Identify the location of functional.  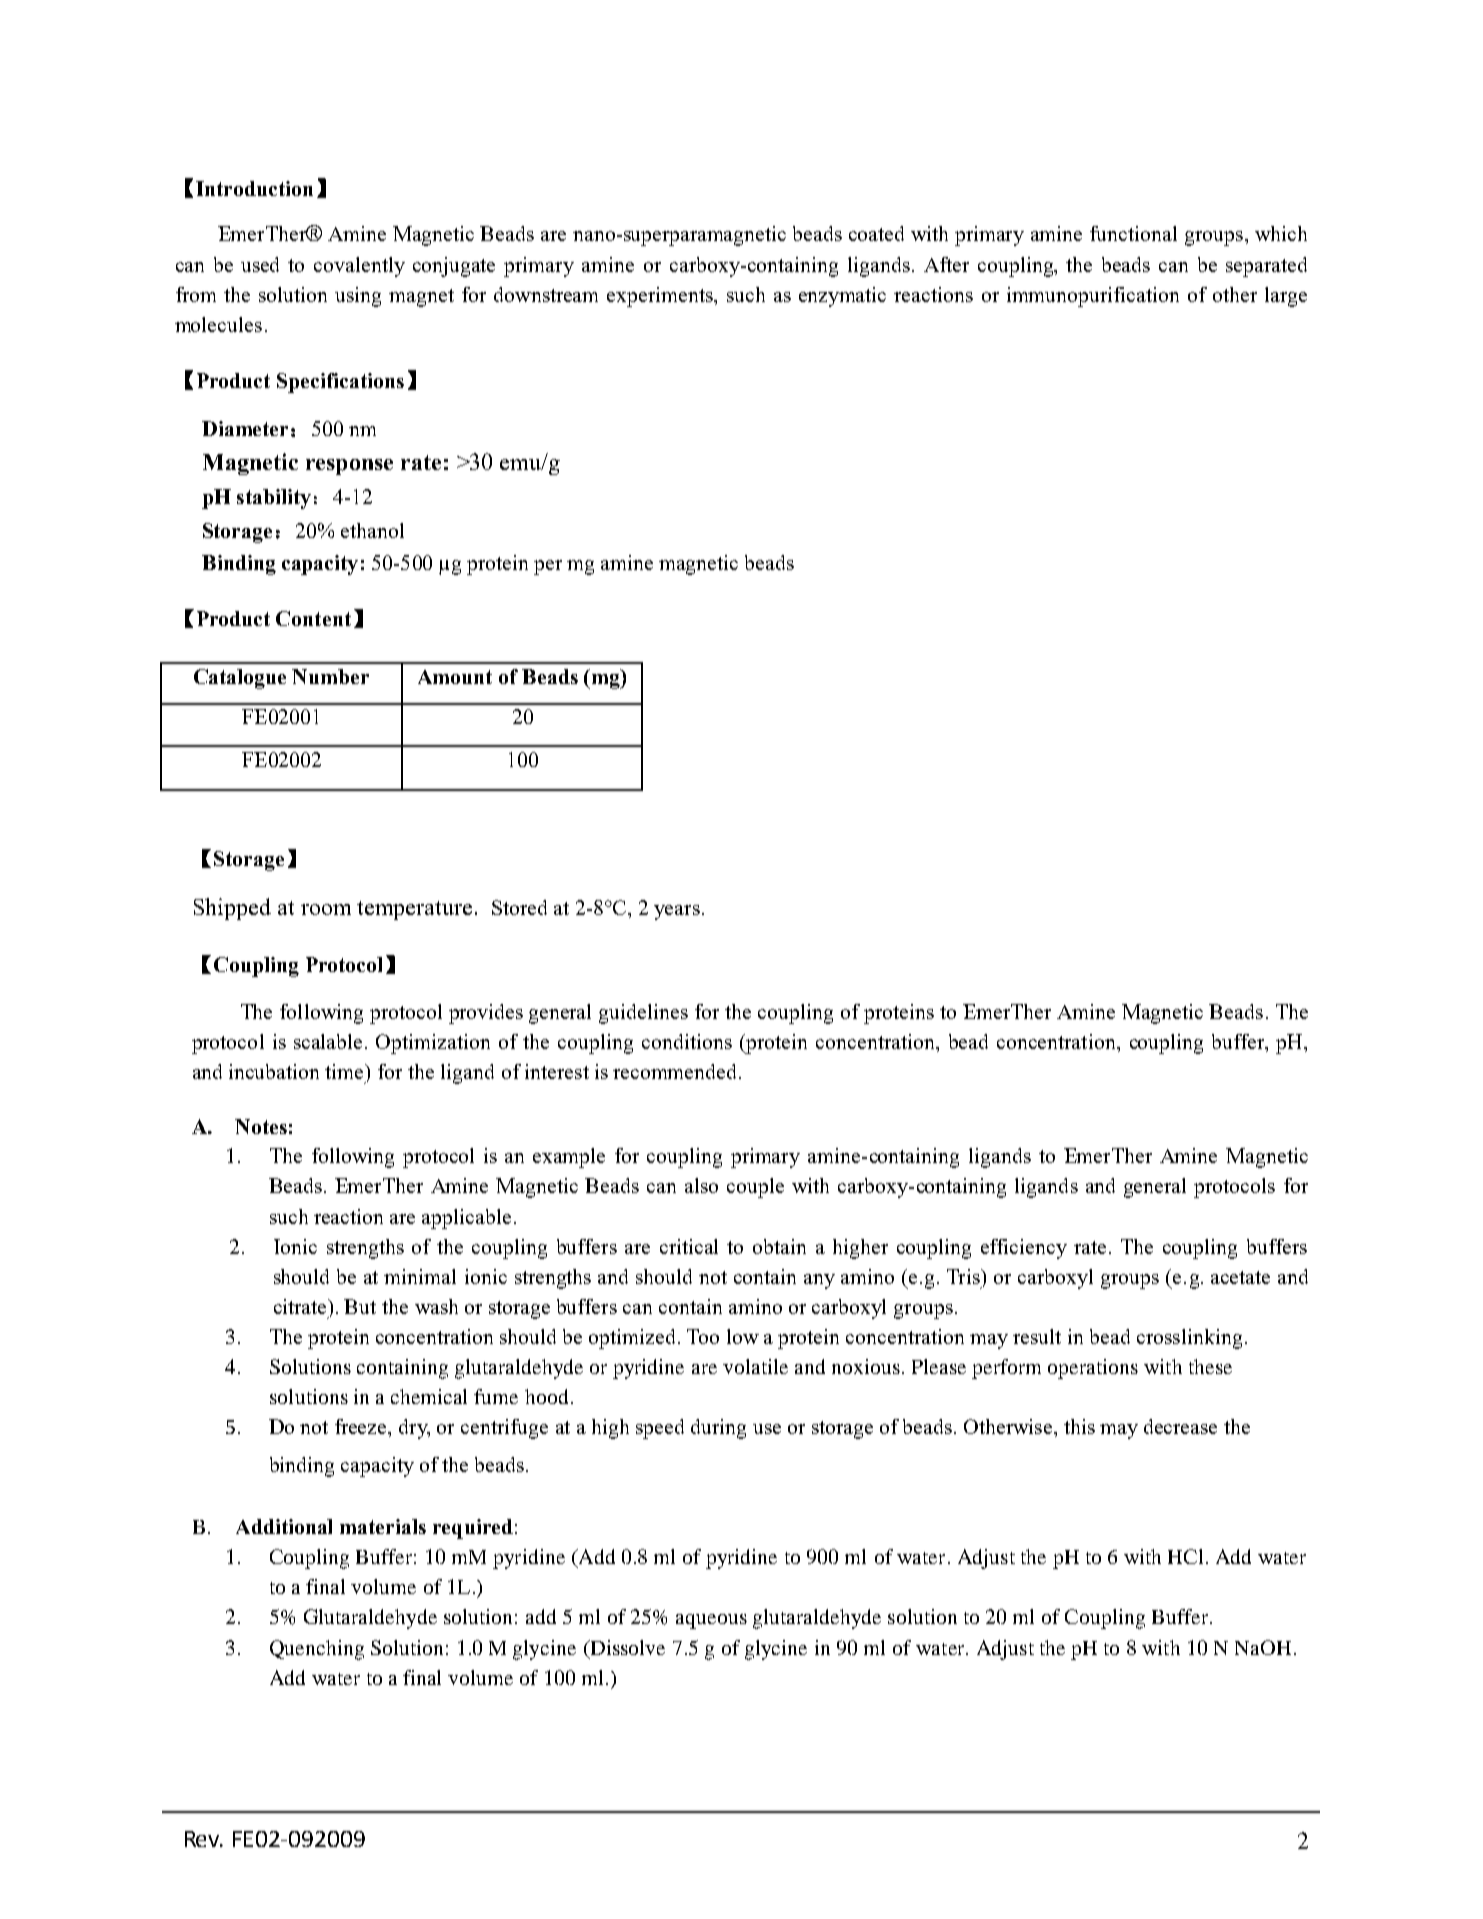
(1133, 233).
